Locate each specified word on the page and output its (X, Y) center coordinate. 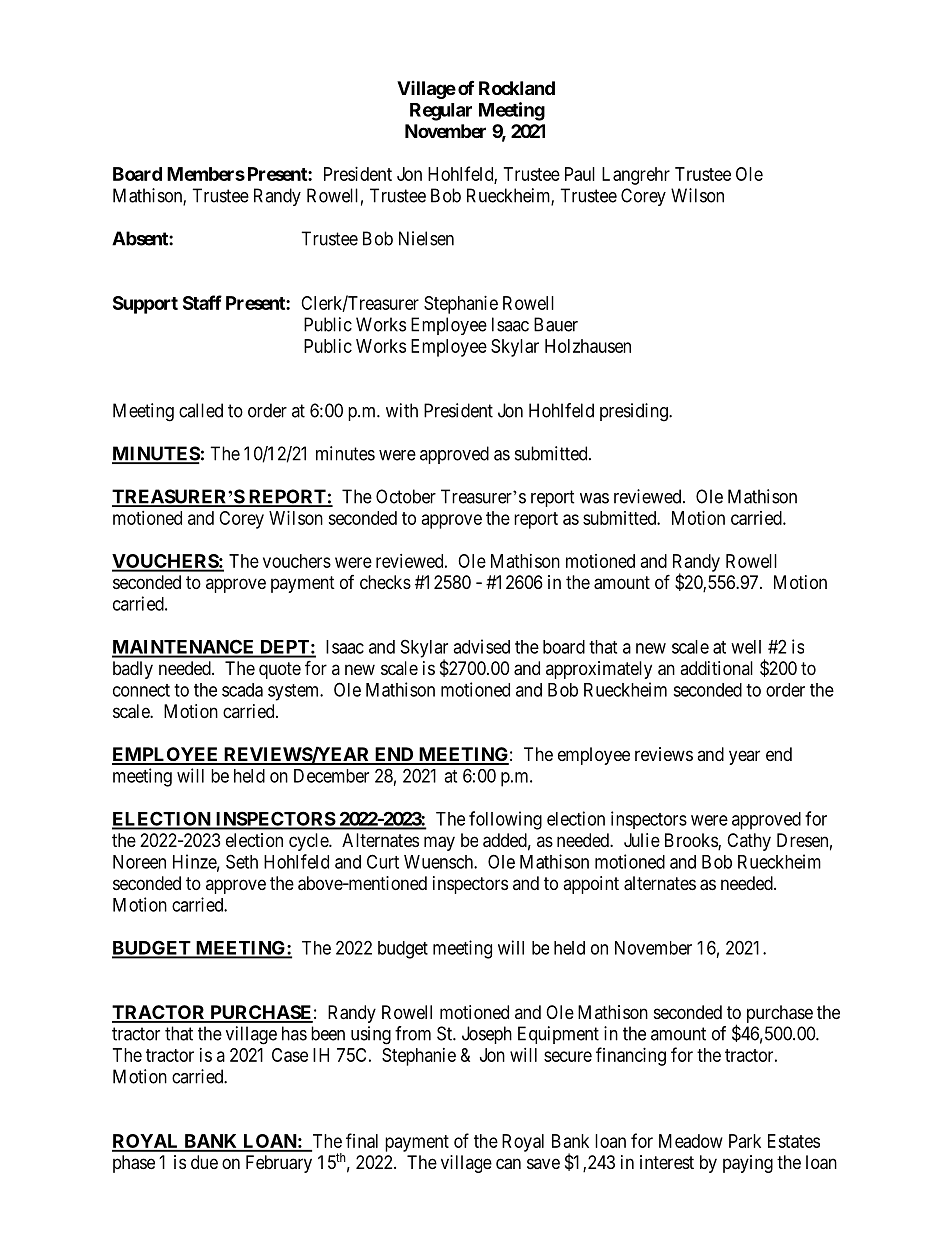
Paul (580, 174)
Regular (441, 112)
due (204, 1162)
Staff (202, 302)
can (508, 1164)
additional (716, 668)
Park (745, 1141)
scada (242, 690)
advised (481, 646)
